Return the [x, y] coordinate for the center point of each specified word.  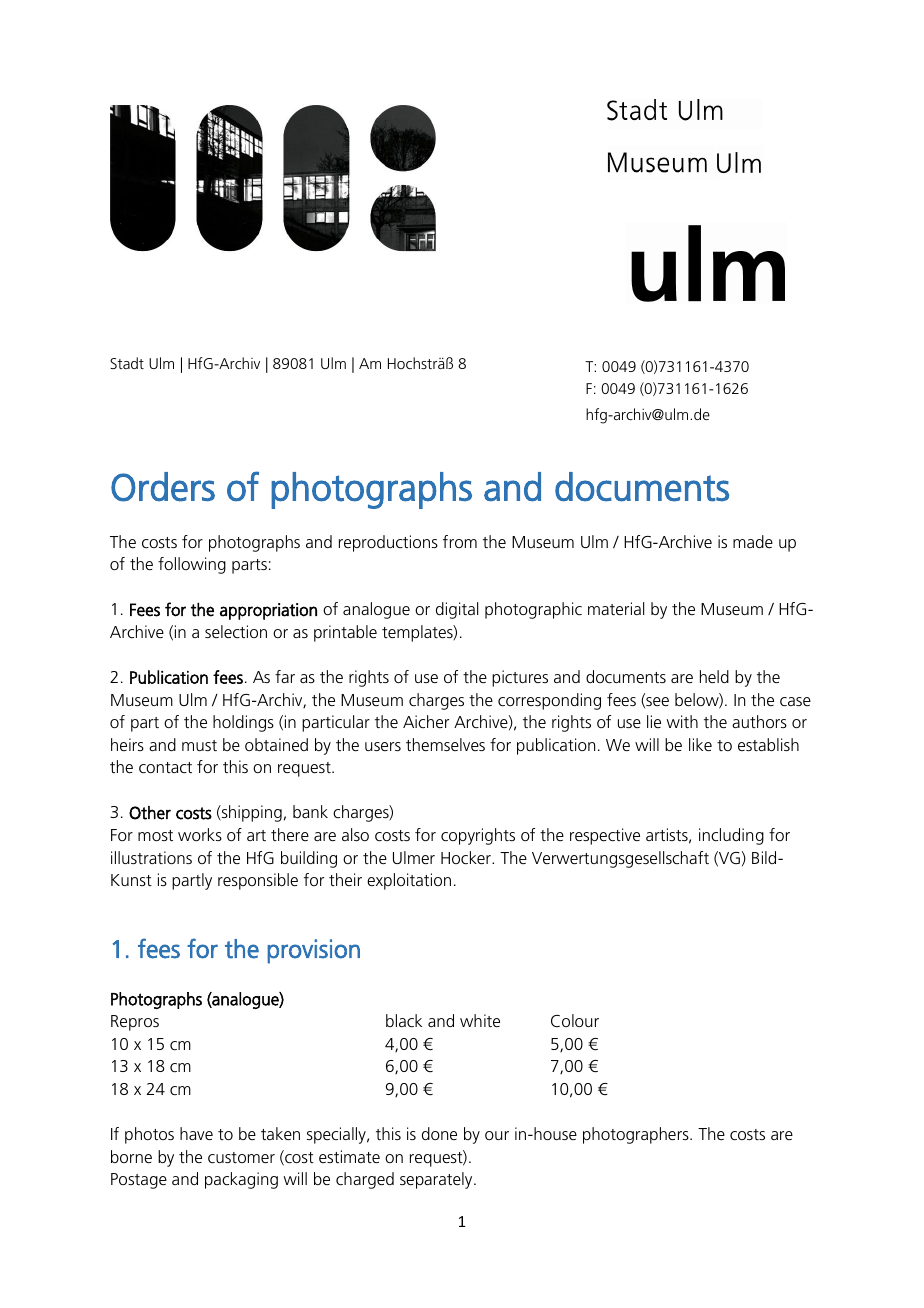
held [714, 676]
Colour [575, 1020]
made [753, 541]
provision [313, 951]
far [285, 676]
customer [241, 1157]
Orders [163, 487]
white [480, 1020]
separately [437, 1180]
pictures [520, 678]
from [460, 541]
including [731, 836]
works [200, 834]
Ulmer [414, 857]
